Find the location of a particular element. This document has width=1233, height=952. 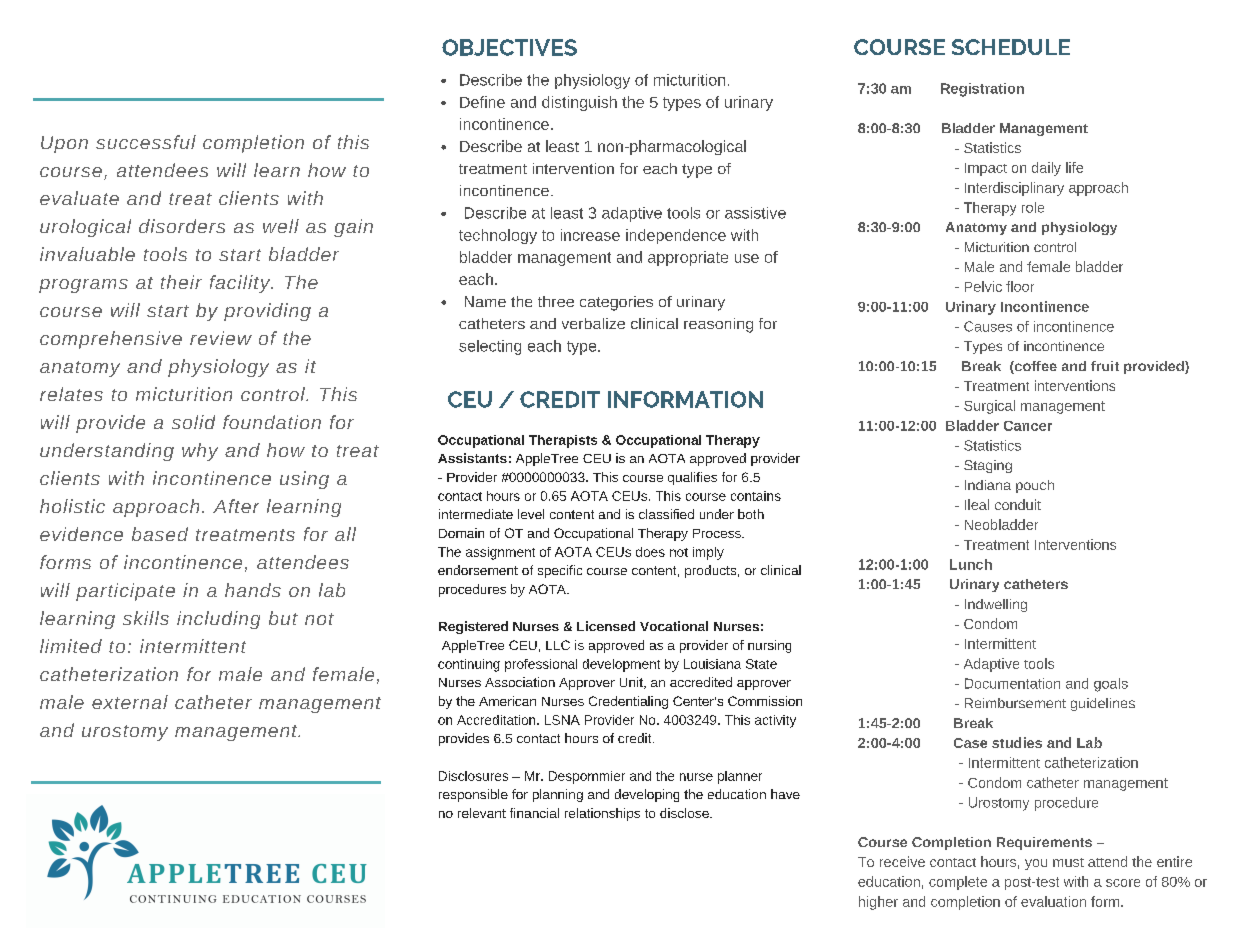

pouch is located at coordinates (1035, 486).
